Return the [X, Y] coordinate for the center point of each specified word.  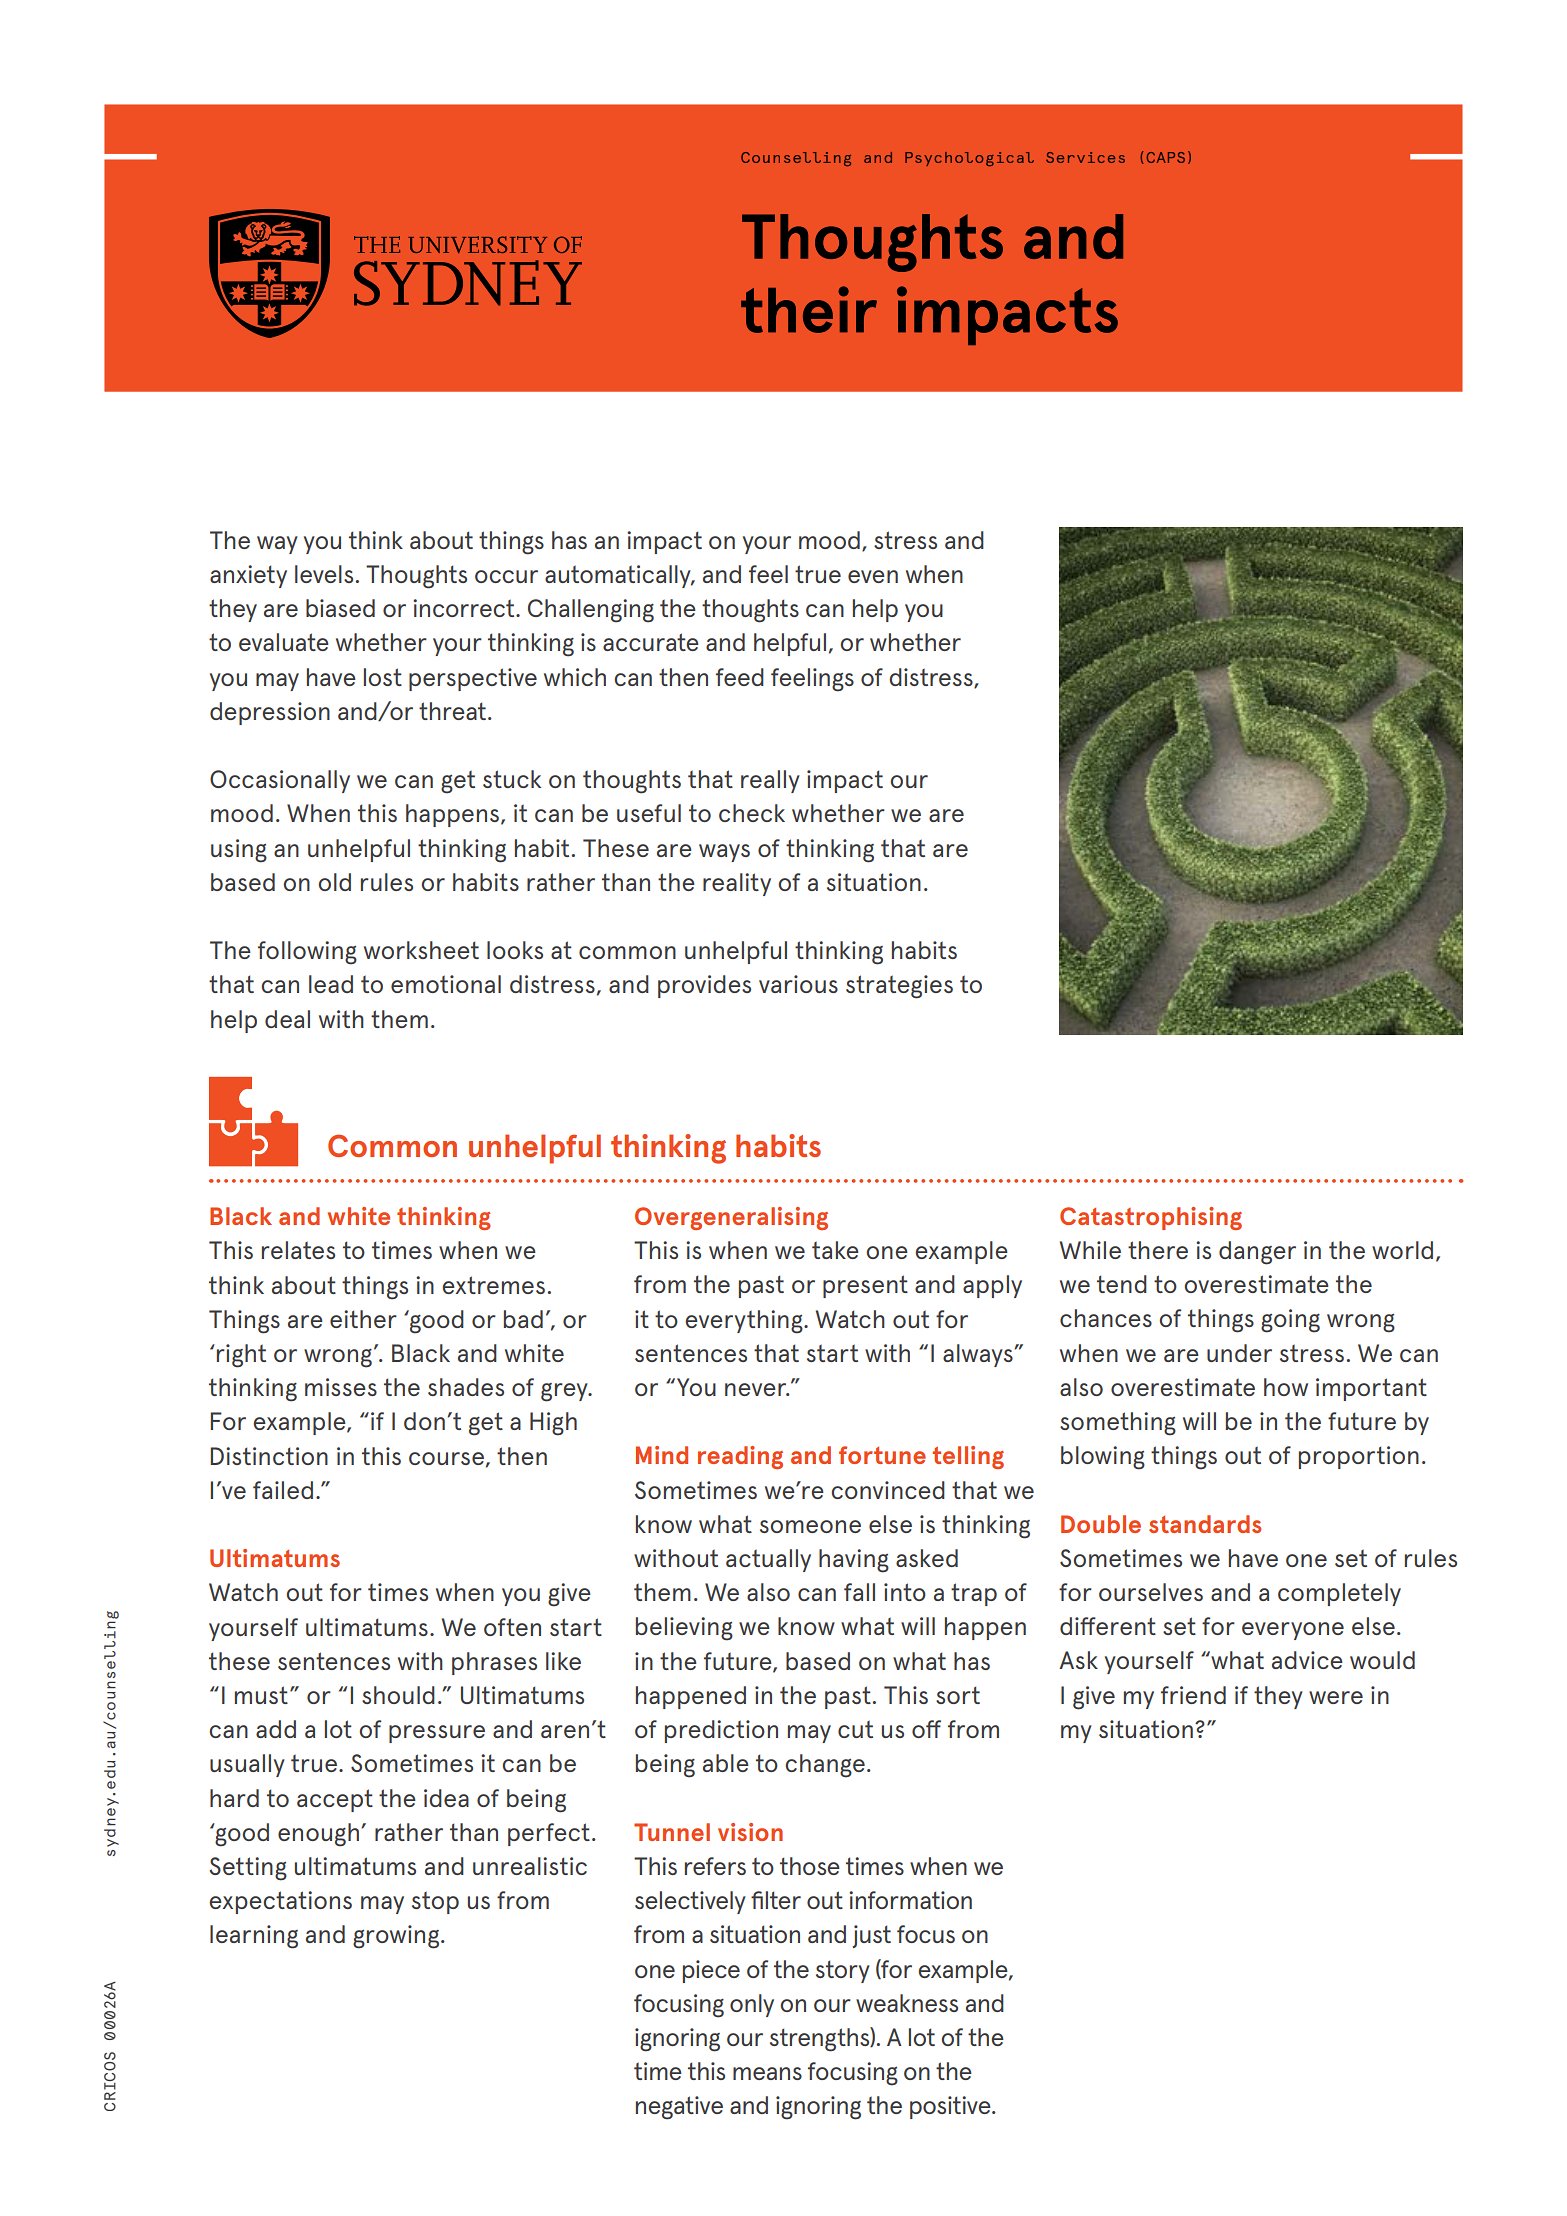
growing [396, 1937]
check [752, 813]
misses [341, 1387]
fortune [882, 1455]
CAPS [1166, 157]
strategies [899, 987]
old [334, 882]
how [1286, 1387]
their [809, 309]
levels [324, 574]
